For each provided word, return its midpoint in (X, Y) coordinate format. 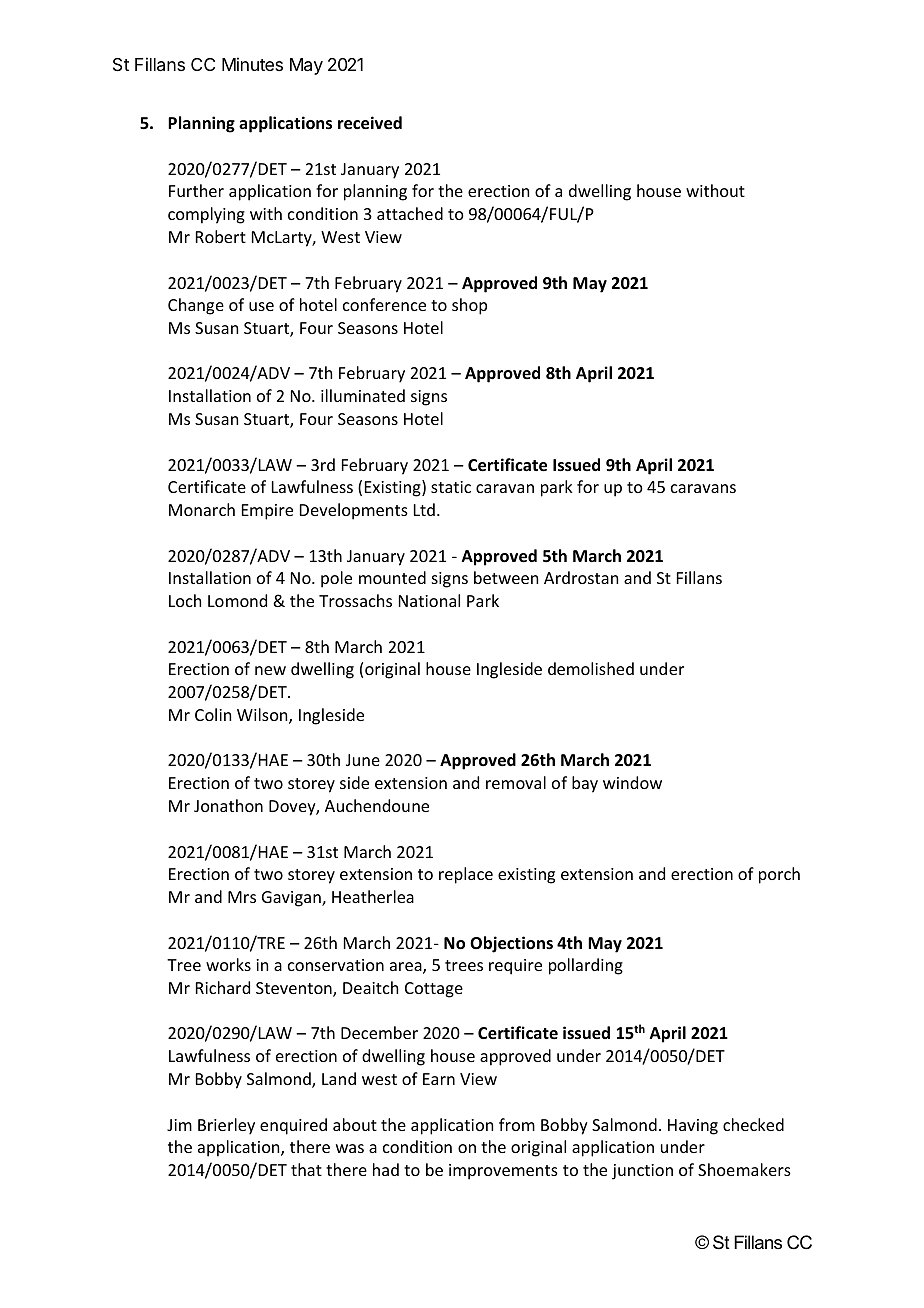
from (517, 1124)
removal (516, 782)
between (506, 577)
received (370, 123)
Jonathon (228, 805)
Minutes (252, 64)
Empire (267, 512)
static (451, 487)
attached (410, 213)
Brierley (226, 1126)
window (632, 782)
